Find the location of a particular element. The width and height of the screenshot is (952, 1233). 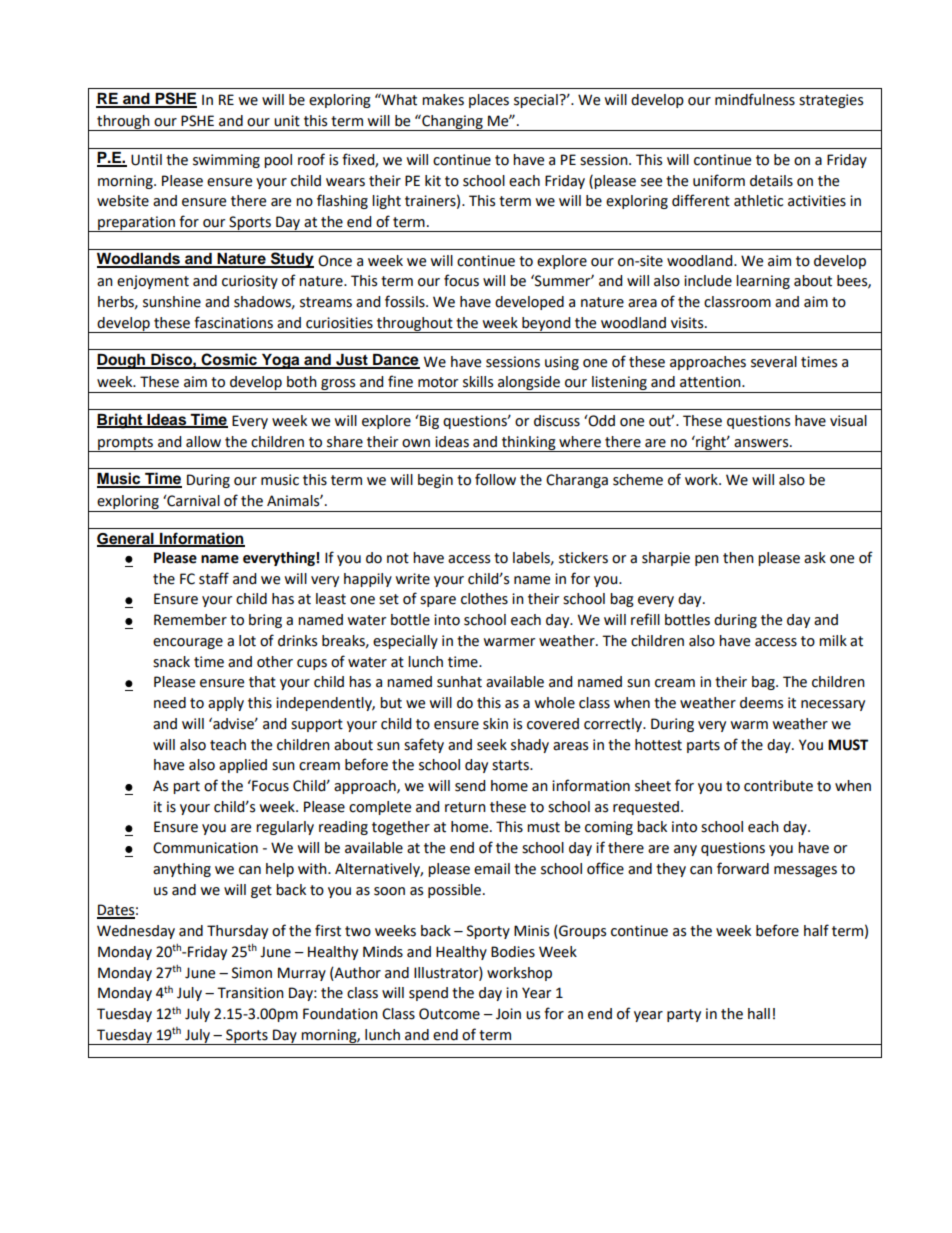

then is located at coordinates (738, 558).
